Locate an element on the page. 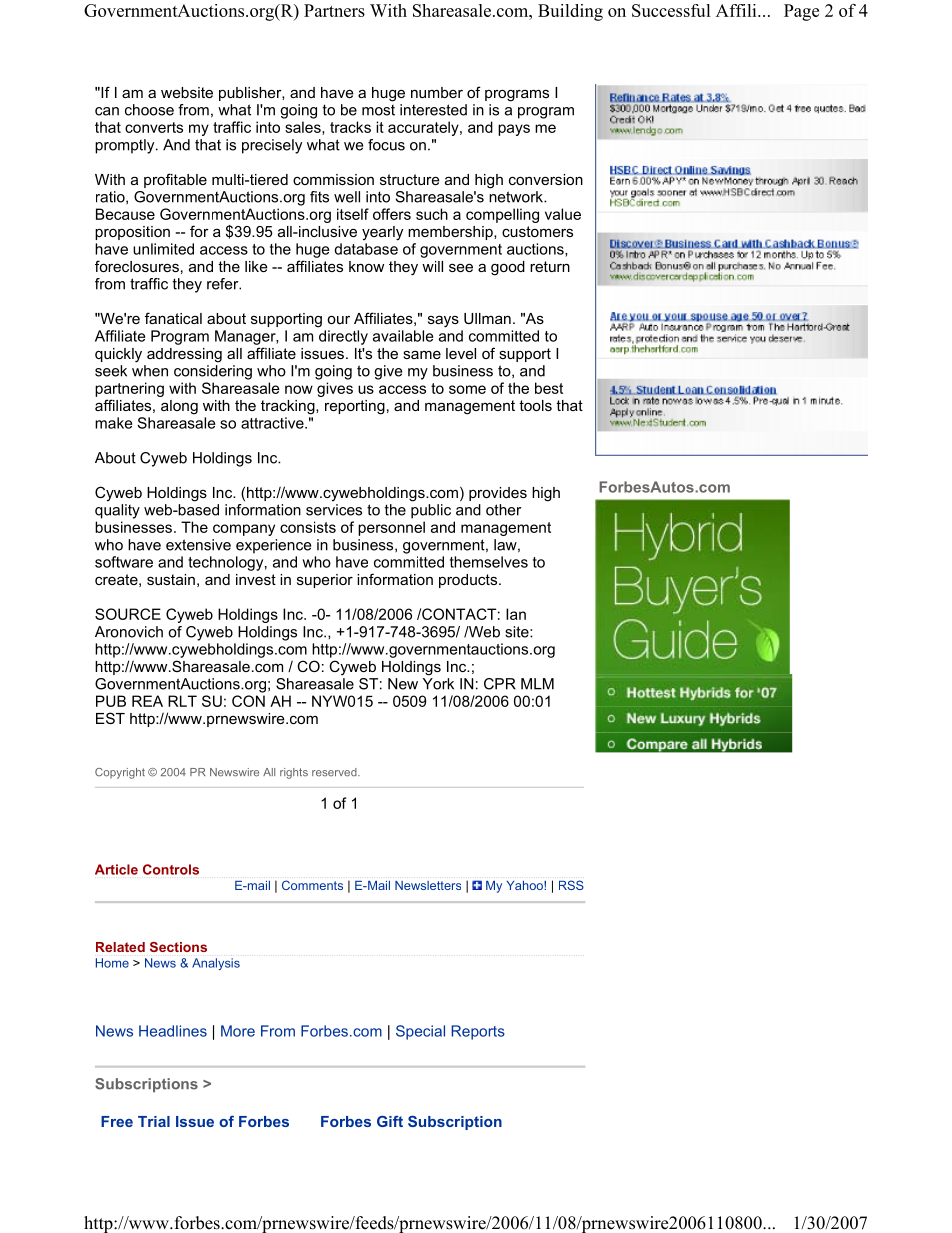  number is located at coordinates (437, 92).
